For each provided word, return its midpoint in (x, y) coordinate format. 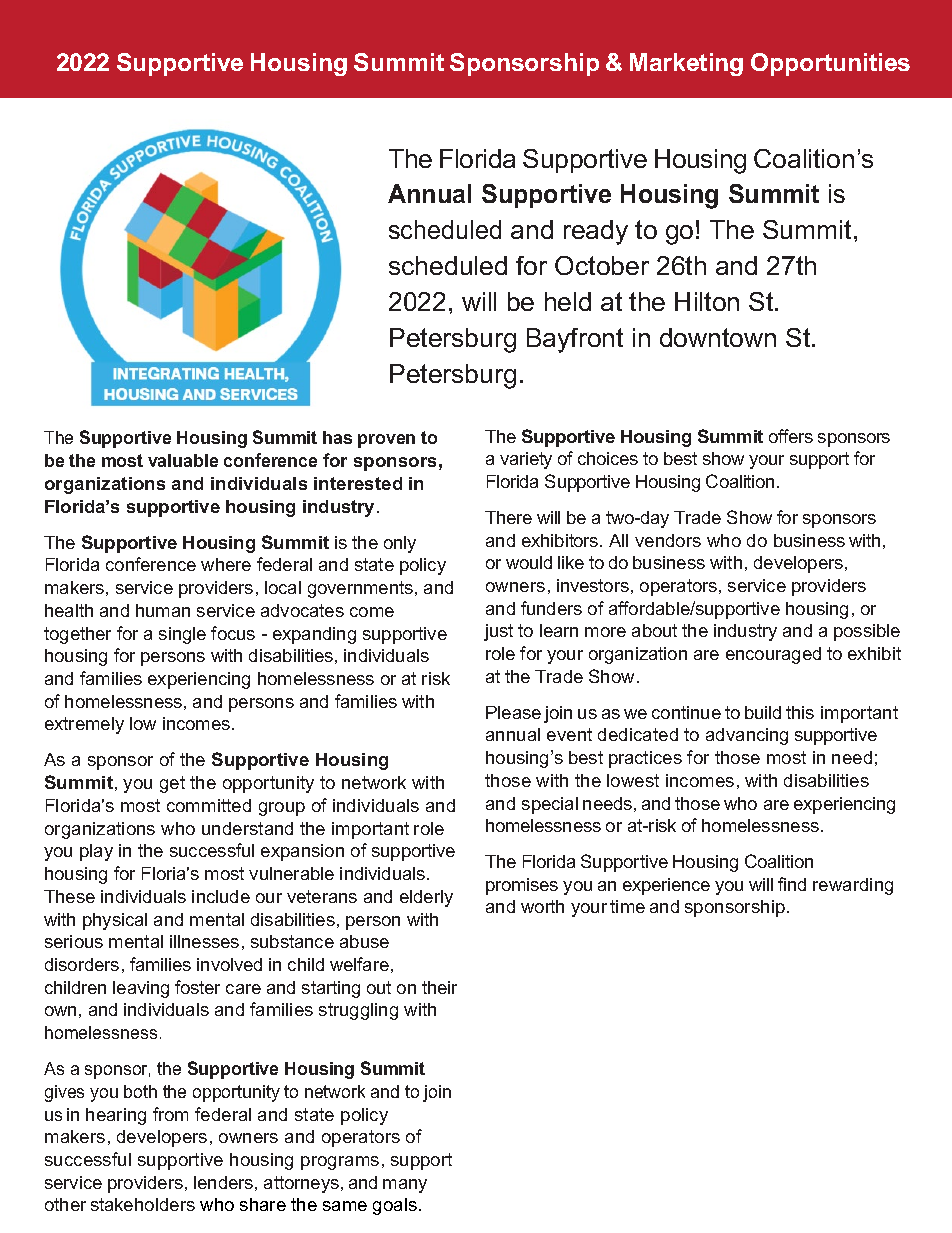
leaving (141, 989)
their (439, 987)
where (226, 564)
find (792, 884)
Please (513, 712)
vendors (668, 540)
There (508, 517)
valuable (183, 460)
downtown (718, 337)
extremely (84, 725)
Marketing (686, 64)
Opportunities (830, 64)
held (568, 301)
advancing (747, 736)
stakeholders (143, 1204)
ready (596, 232)
